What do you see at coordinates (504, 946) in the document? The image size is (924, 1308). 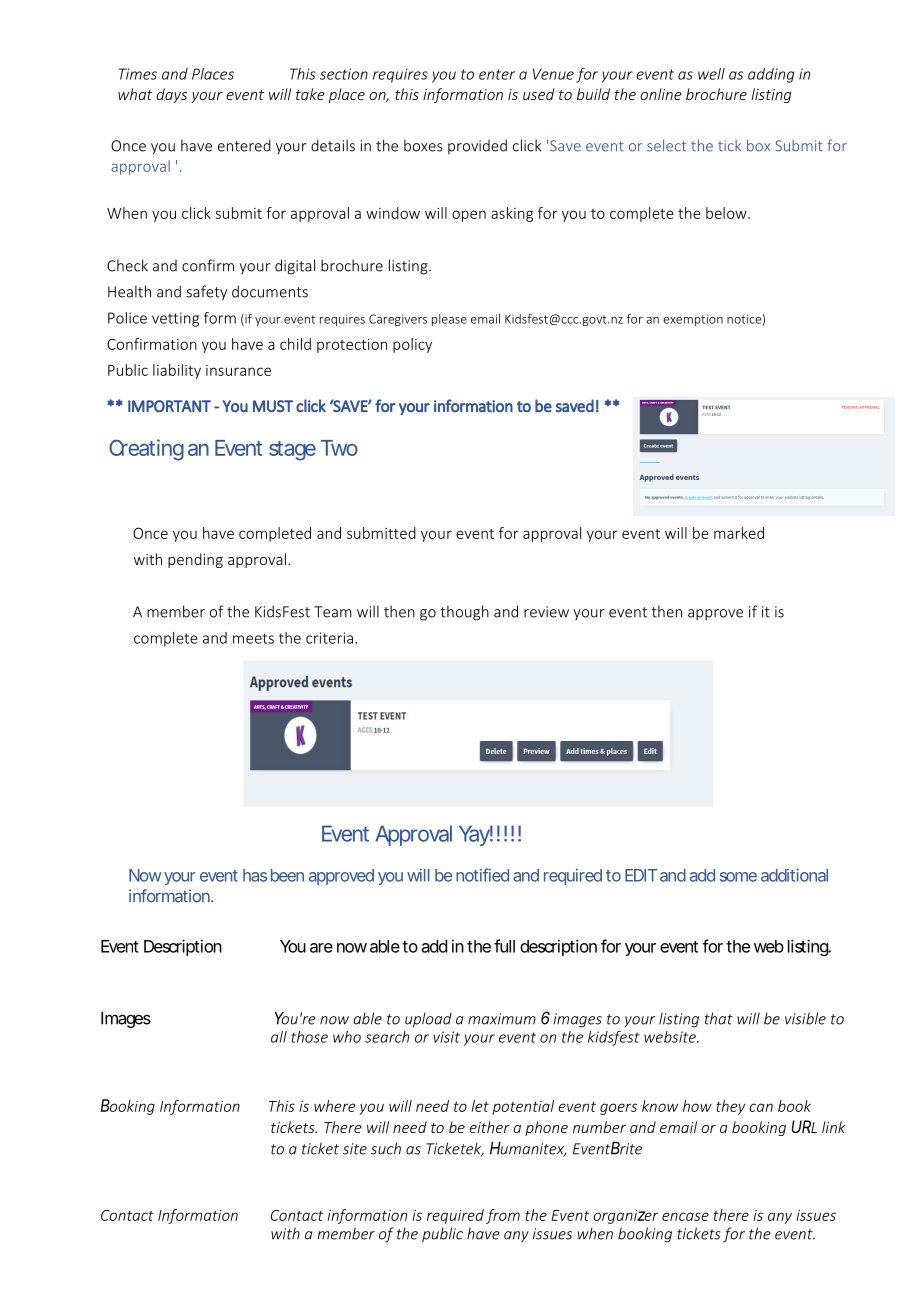 I see `full` at bounding box center [504, 946].
